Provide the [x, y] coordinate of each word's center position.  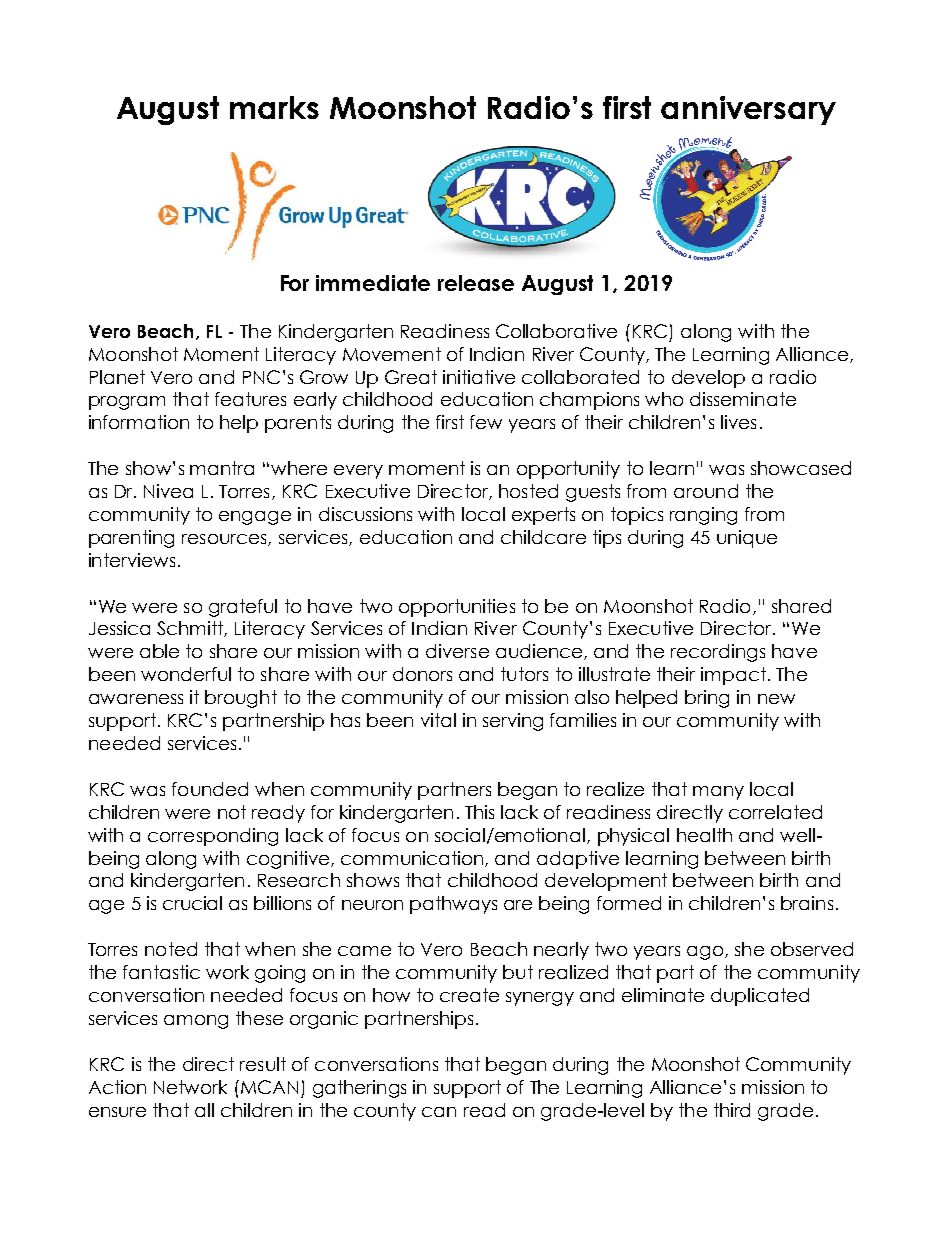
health [704, 835]
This [479, 812]
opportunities [457, 608]
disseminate [743, 399]
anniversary [748, 110]
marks [274, 107]
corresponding [213, 837]
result [263, 1064]
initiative [479, 377]
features [250, 399]
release [476, 283]
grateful [243, 608]
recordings [718, 653]
